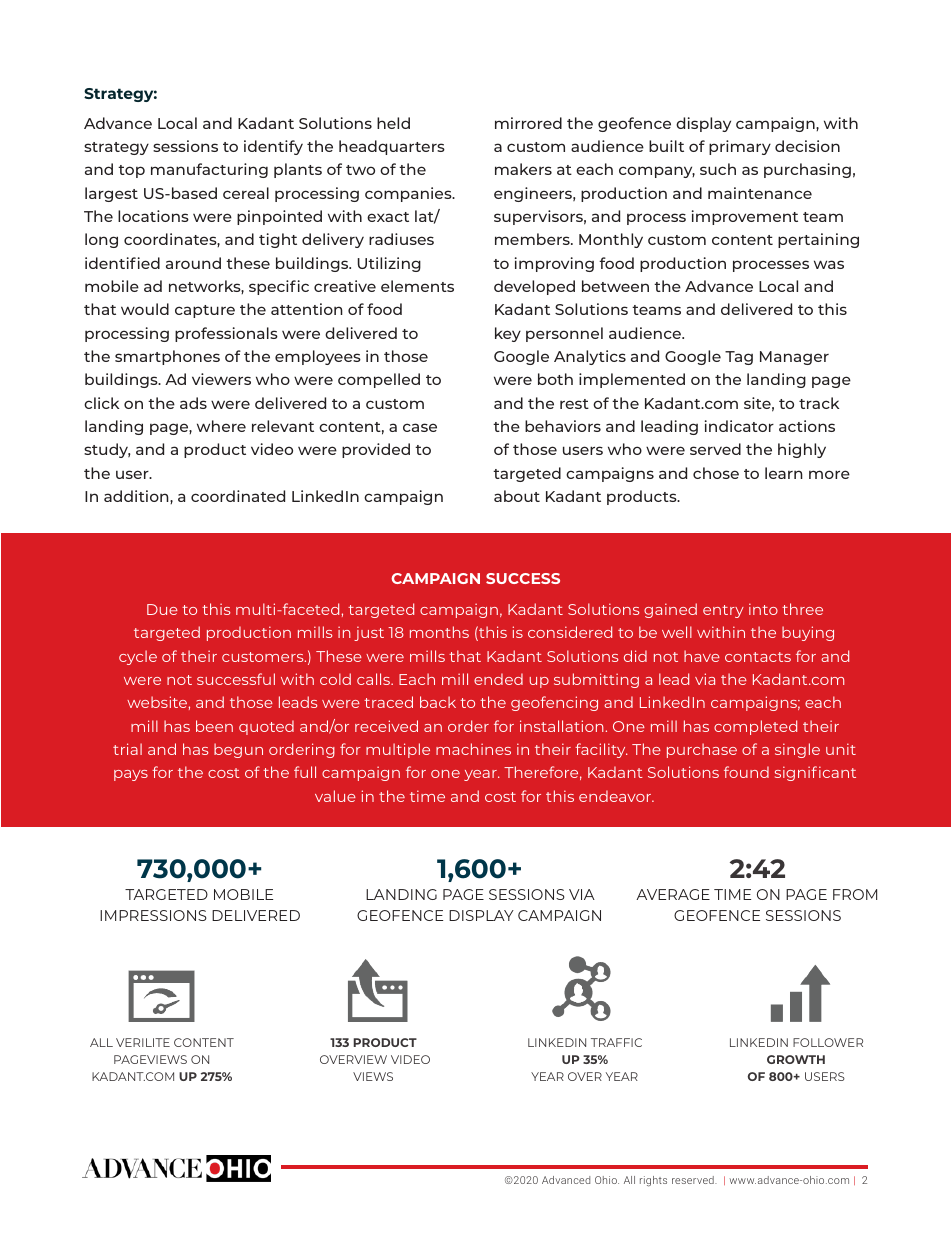 The image size is (952, 1233). Describe the element at coordinates (523, 169) in the screenshot. I see `makers` at that location.
